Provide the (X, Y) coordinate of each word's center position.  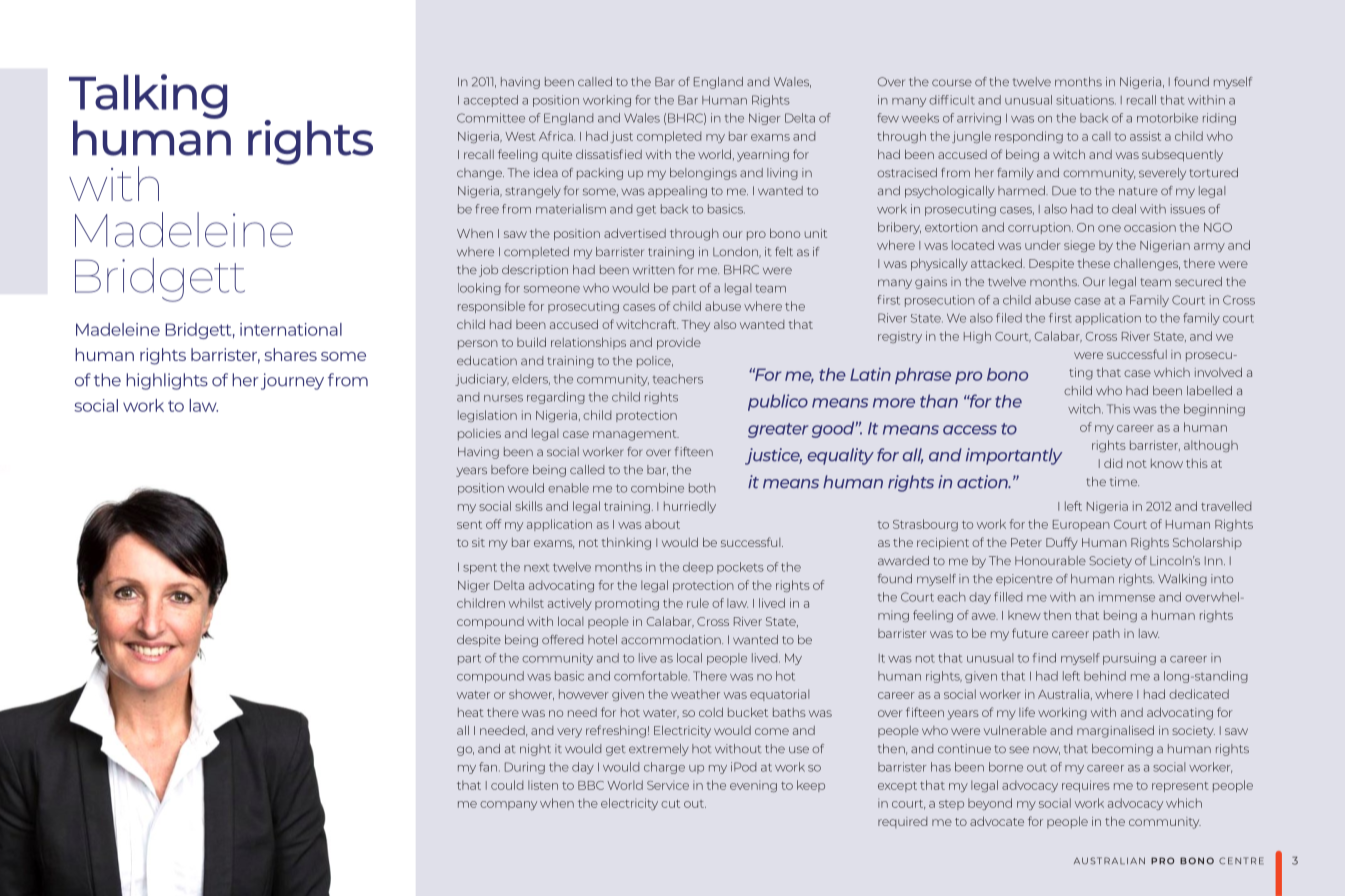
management (636, 435)
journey (292, 381)
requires (1086, 786)
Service (668, 785)
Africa (557, 136)
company (508, 805)
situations (1086, 100)
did (1113, 463)
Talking (148, 97)
